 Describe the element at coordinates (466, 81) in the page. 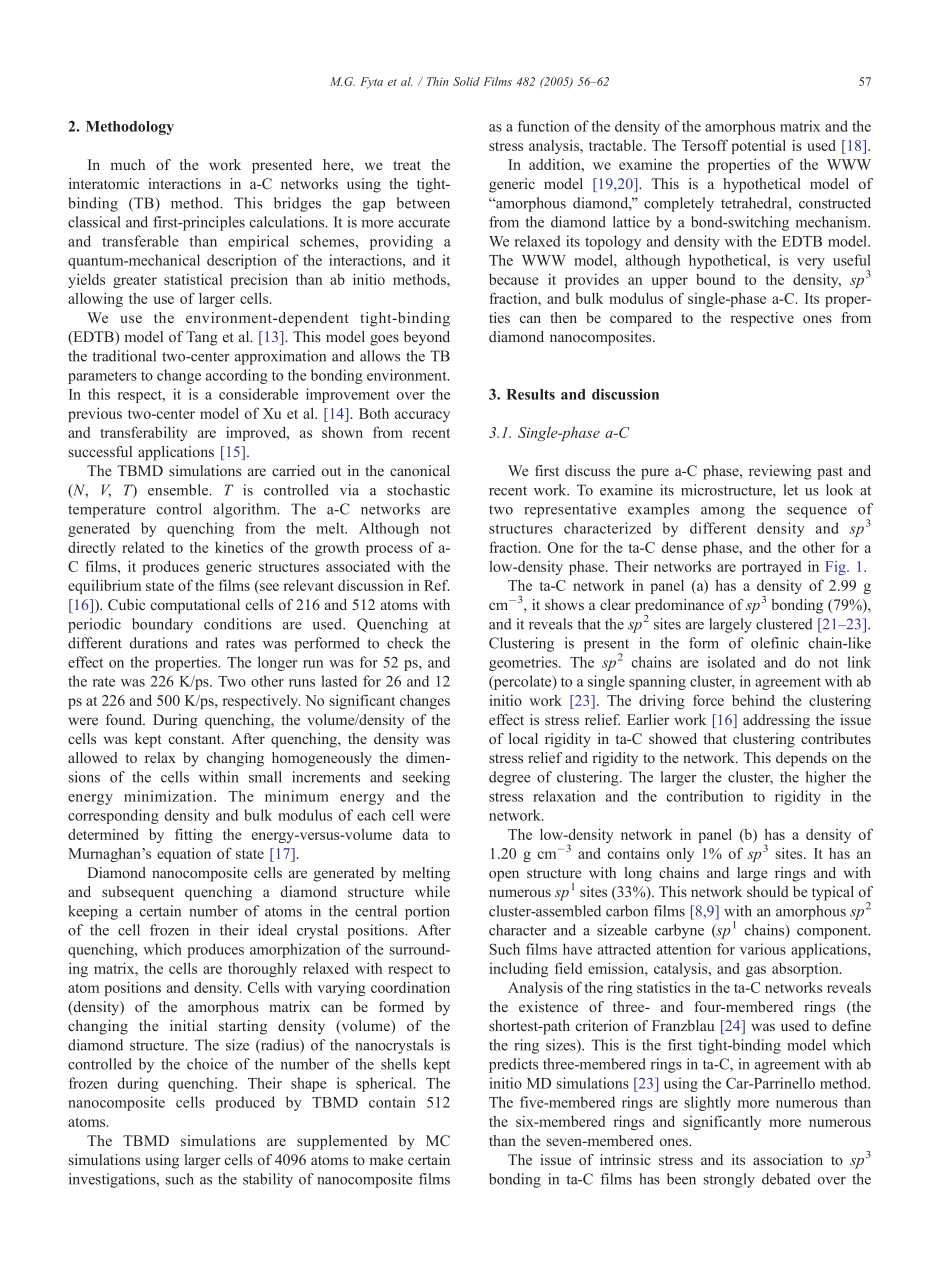

I see `Solid` at that location.
